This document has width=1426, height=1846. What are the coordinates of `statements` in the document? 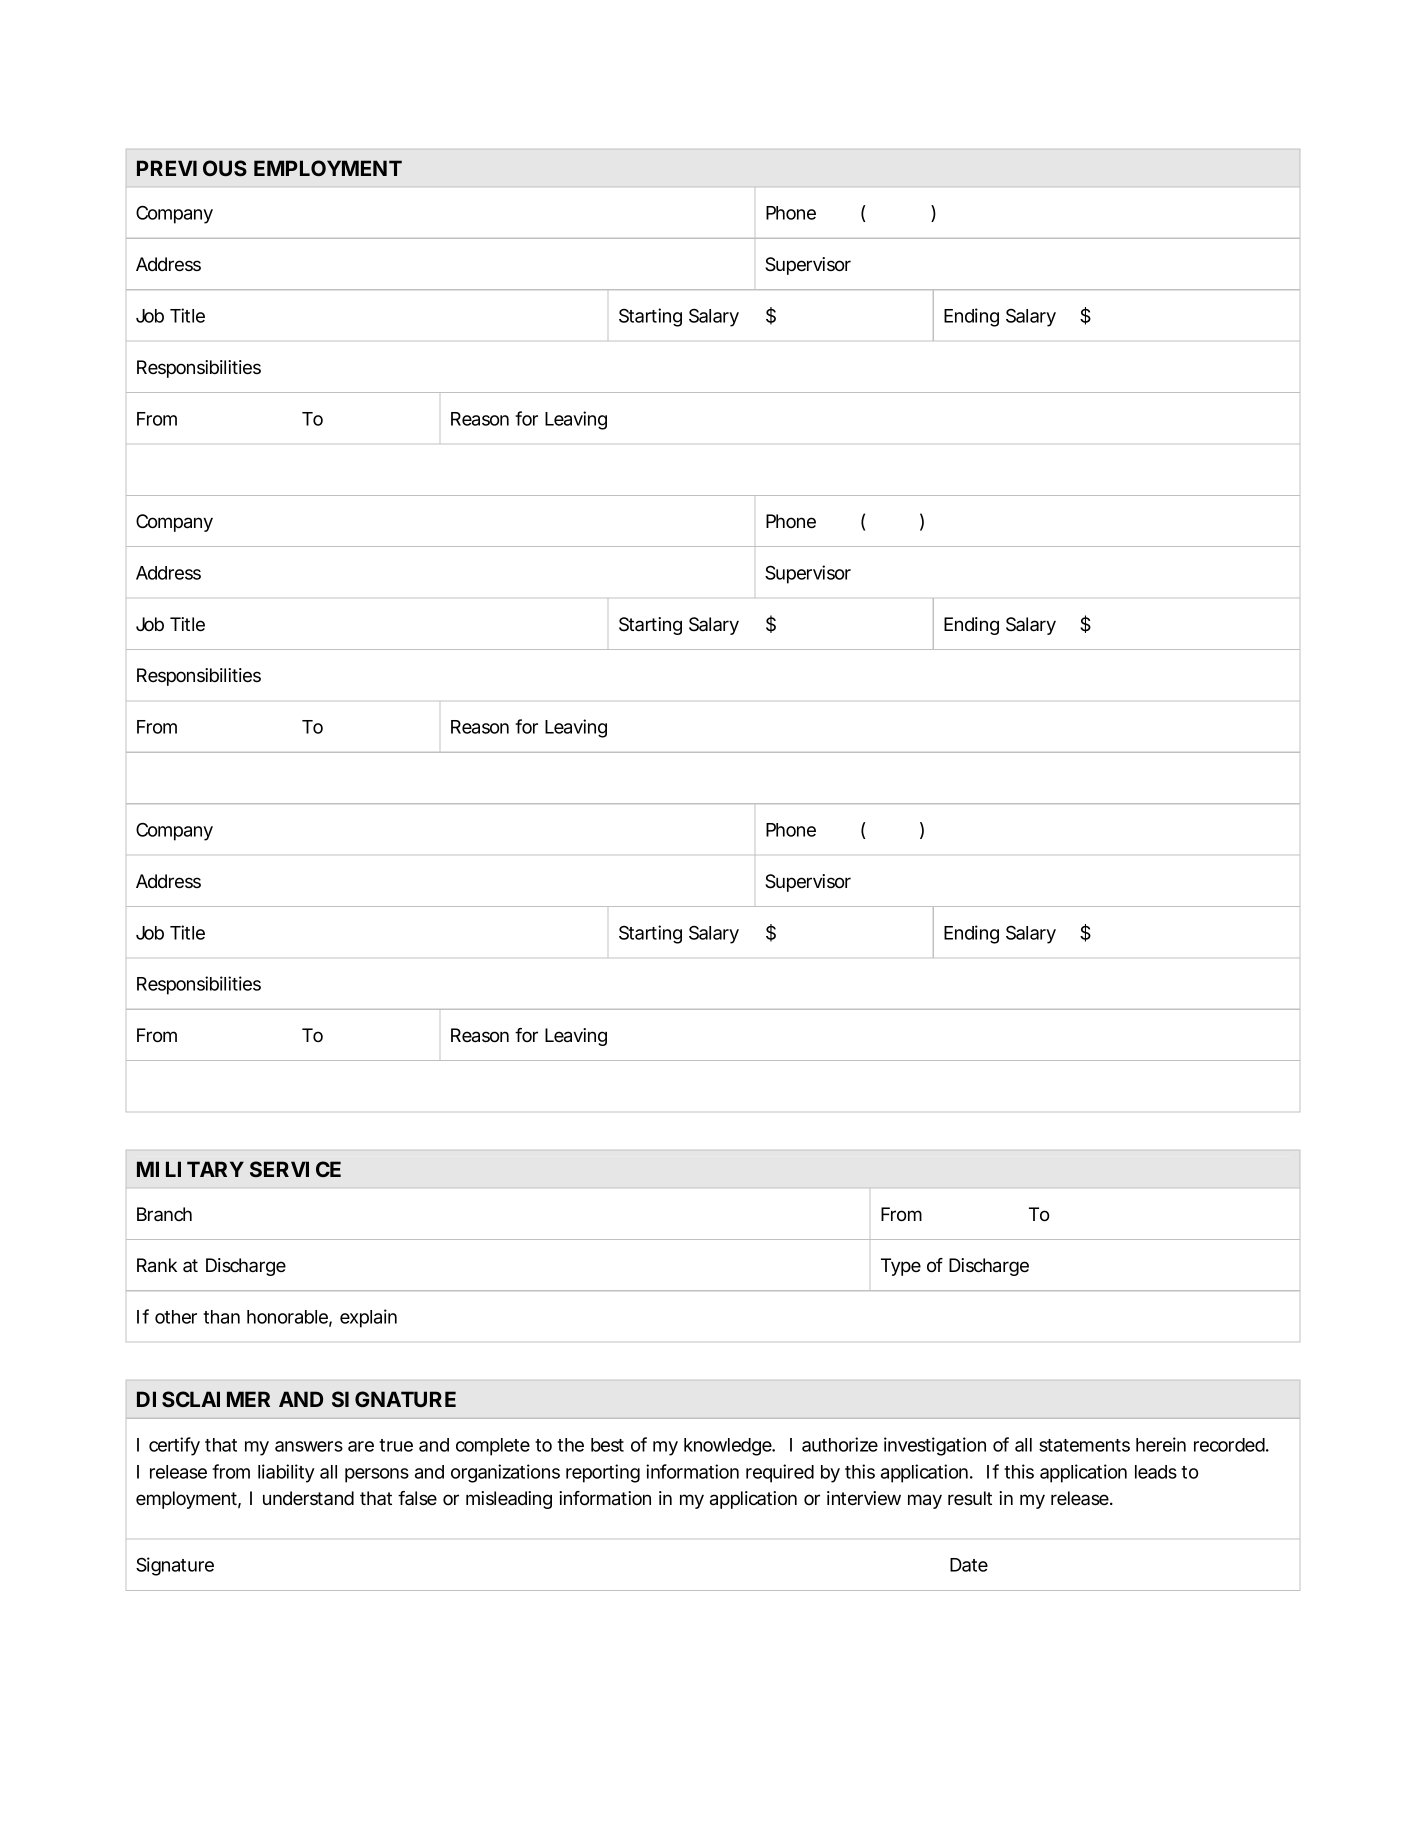 It's located at (1084, 1445).
